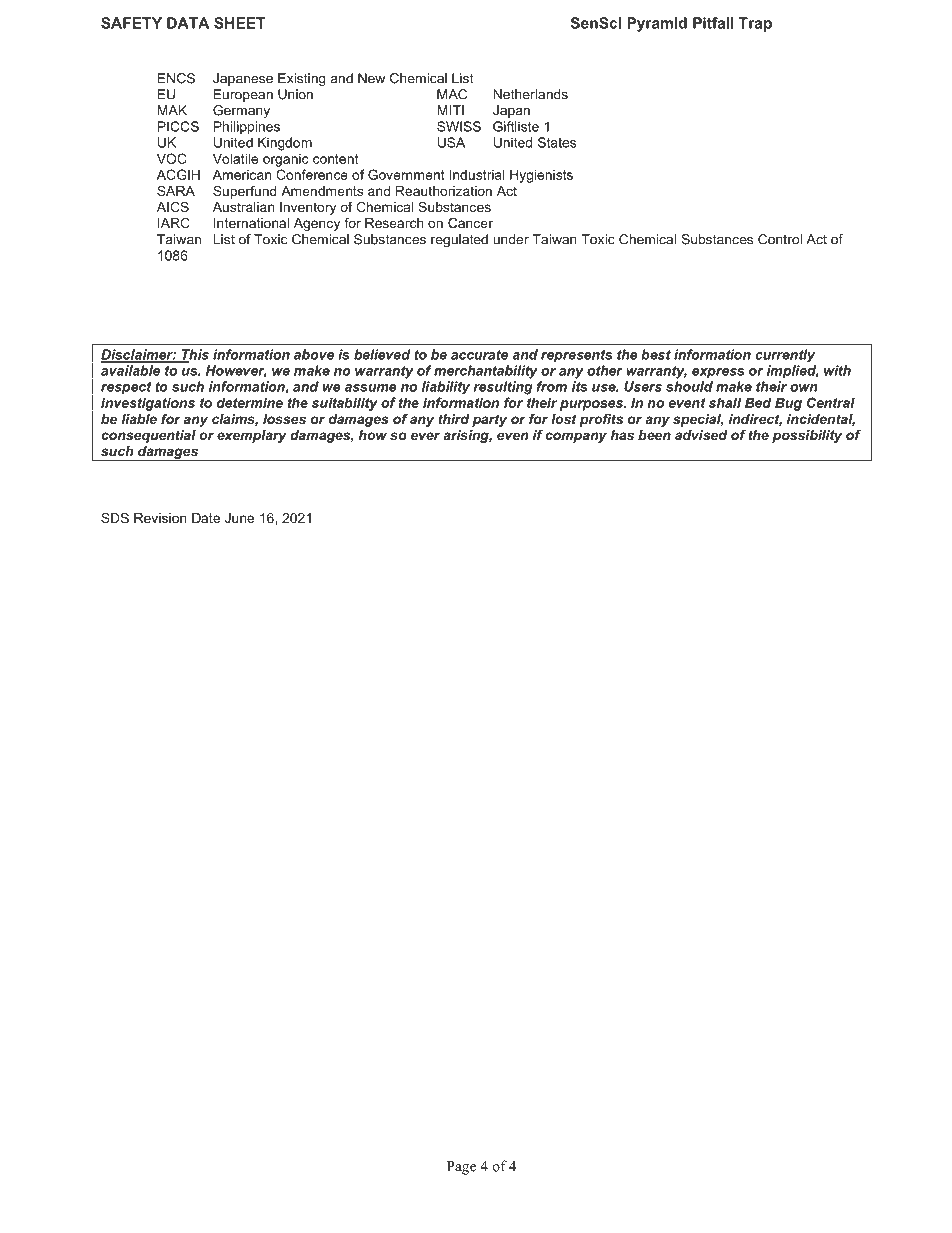 The width and height of the image is (952, 1233). Describe the element at coordinates (479, 355) in the image. I see `accurate` at that location.
